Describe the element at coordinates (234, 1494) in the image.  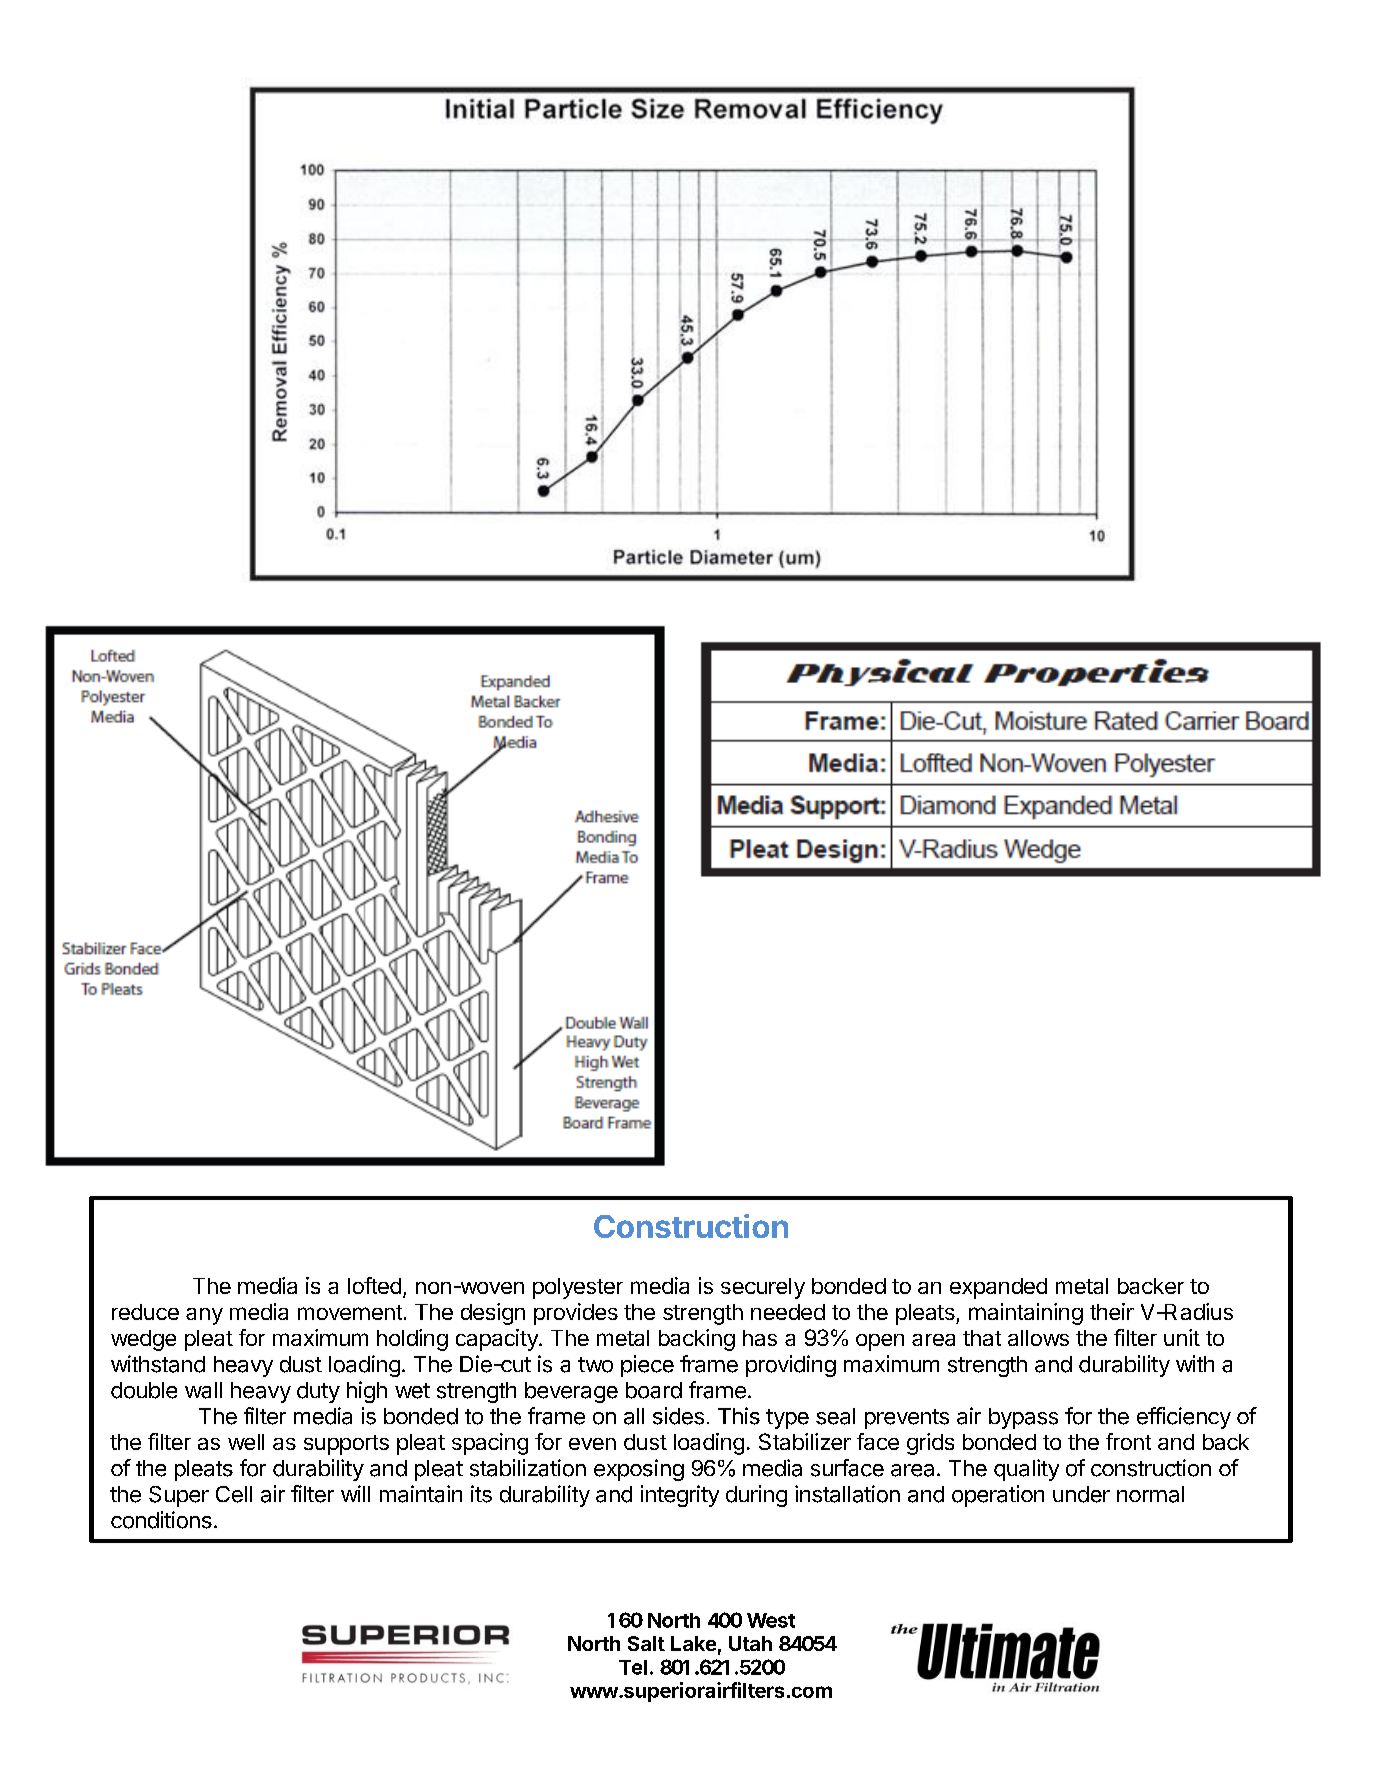
I see `Cell` at that location.
